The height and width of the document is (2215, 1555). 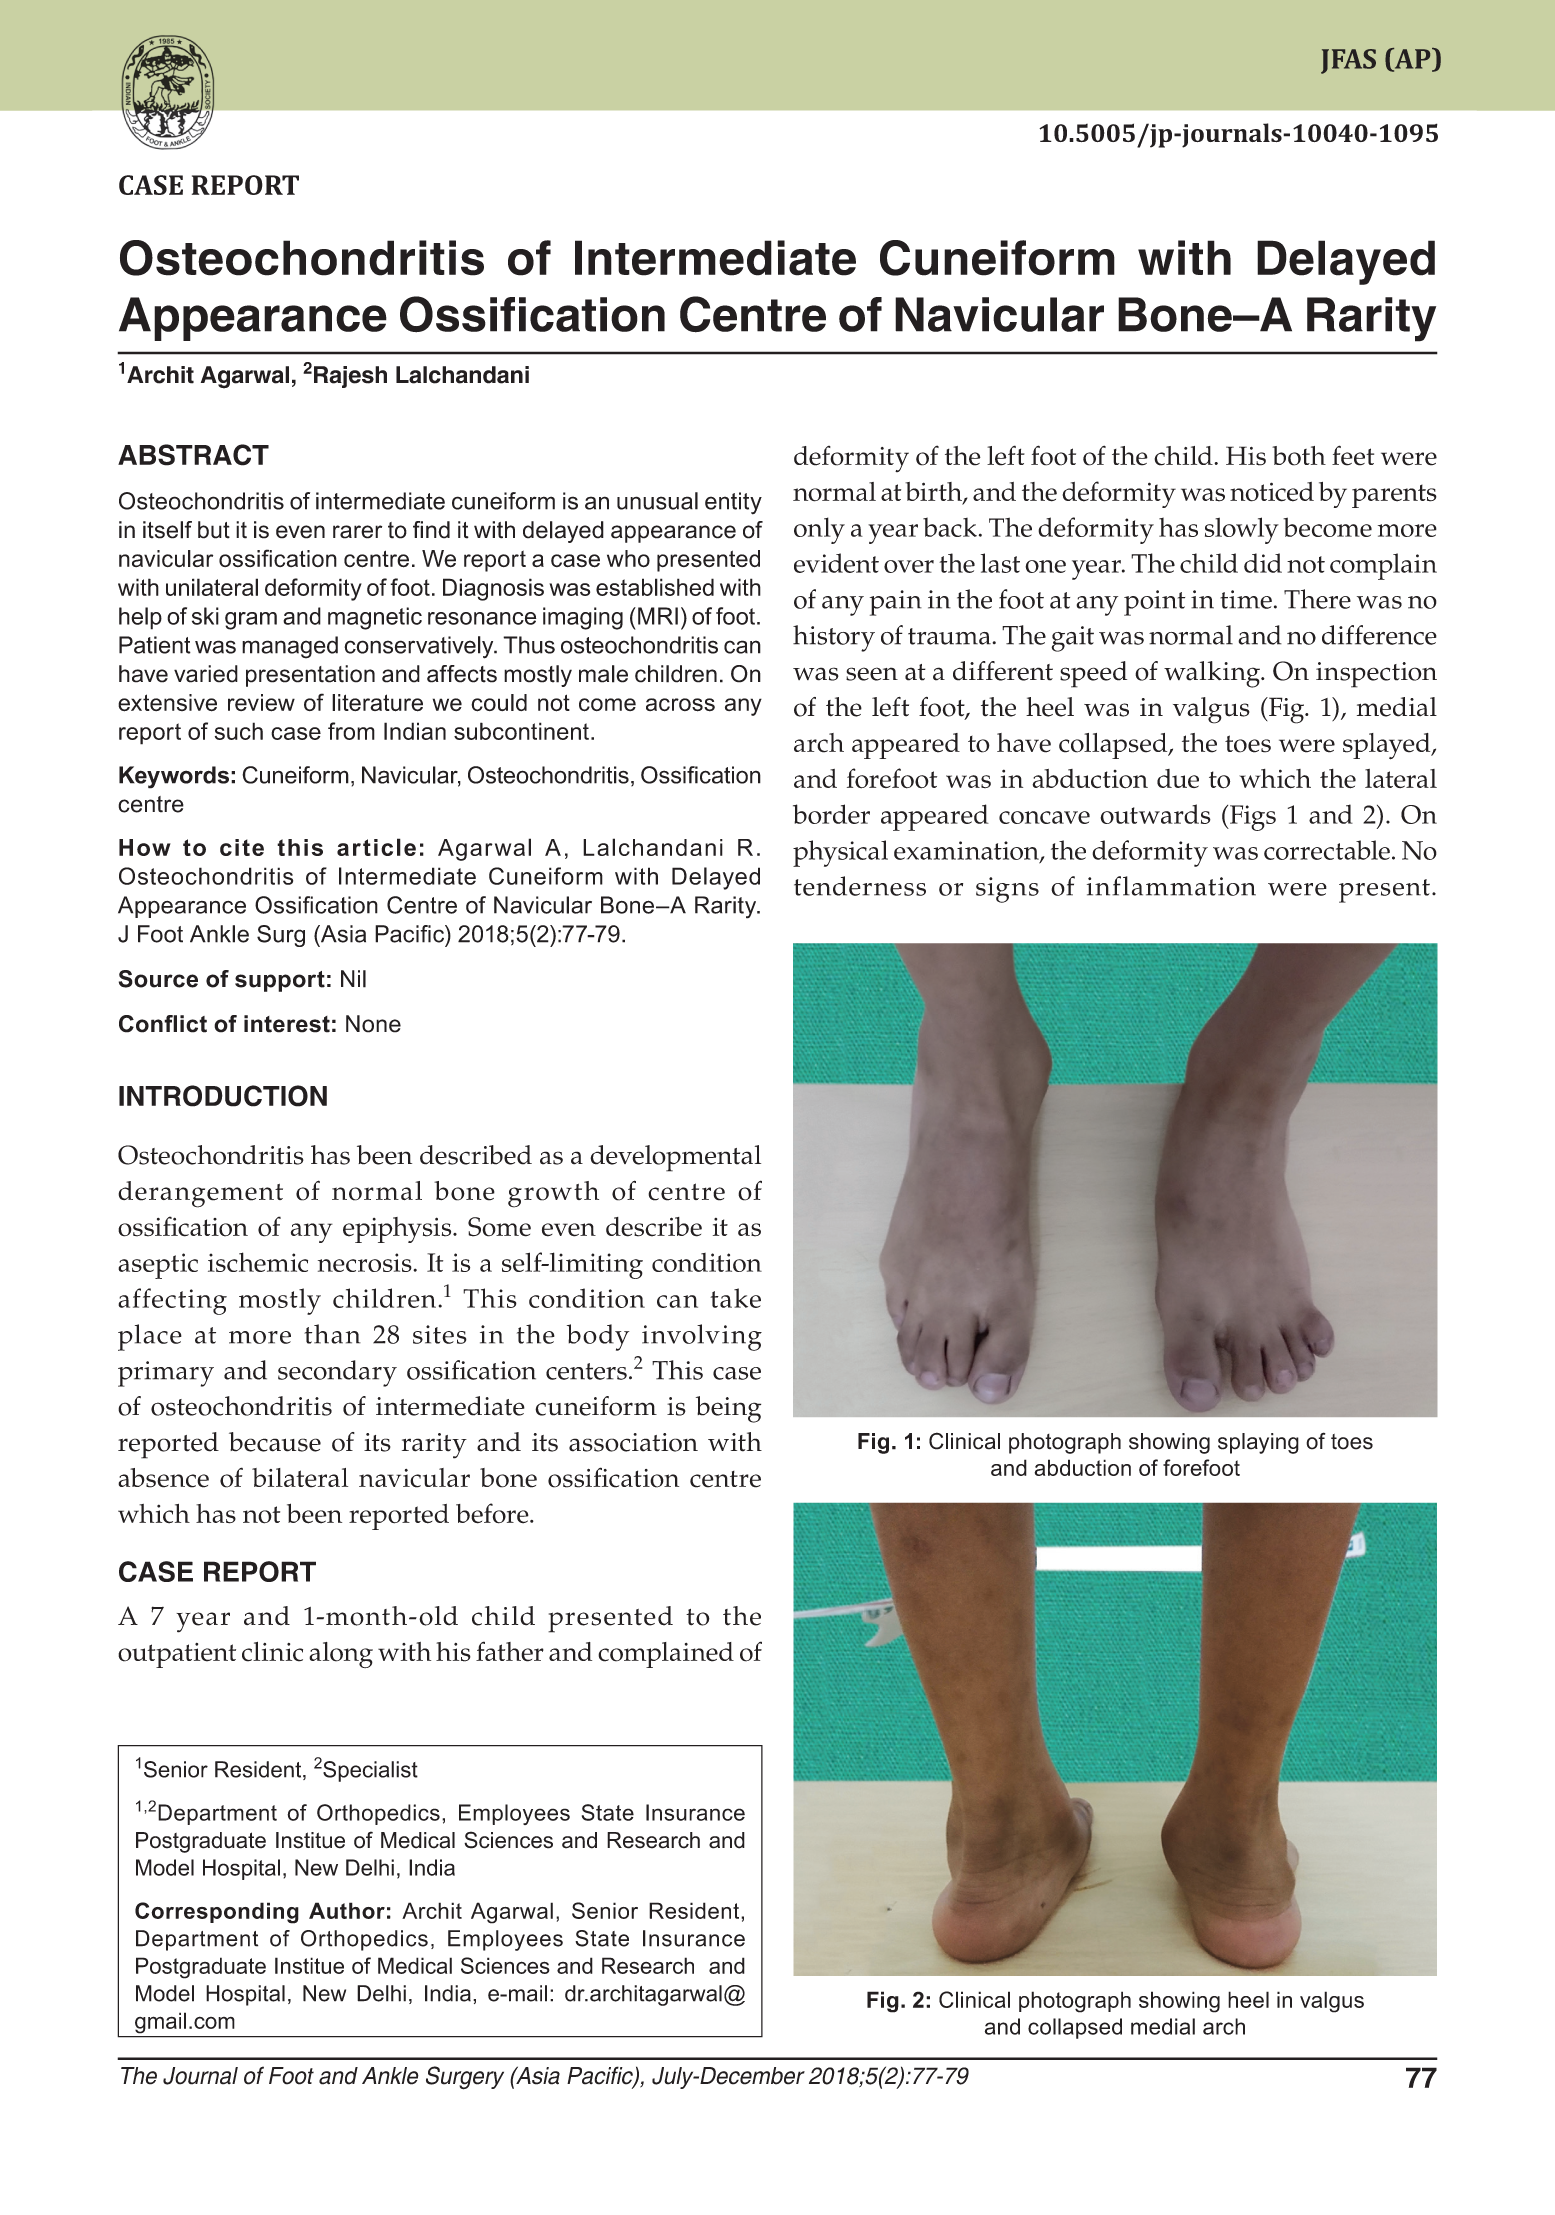 I want to click on cite, so click(x=242, y=847).
